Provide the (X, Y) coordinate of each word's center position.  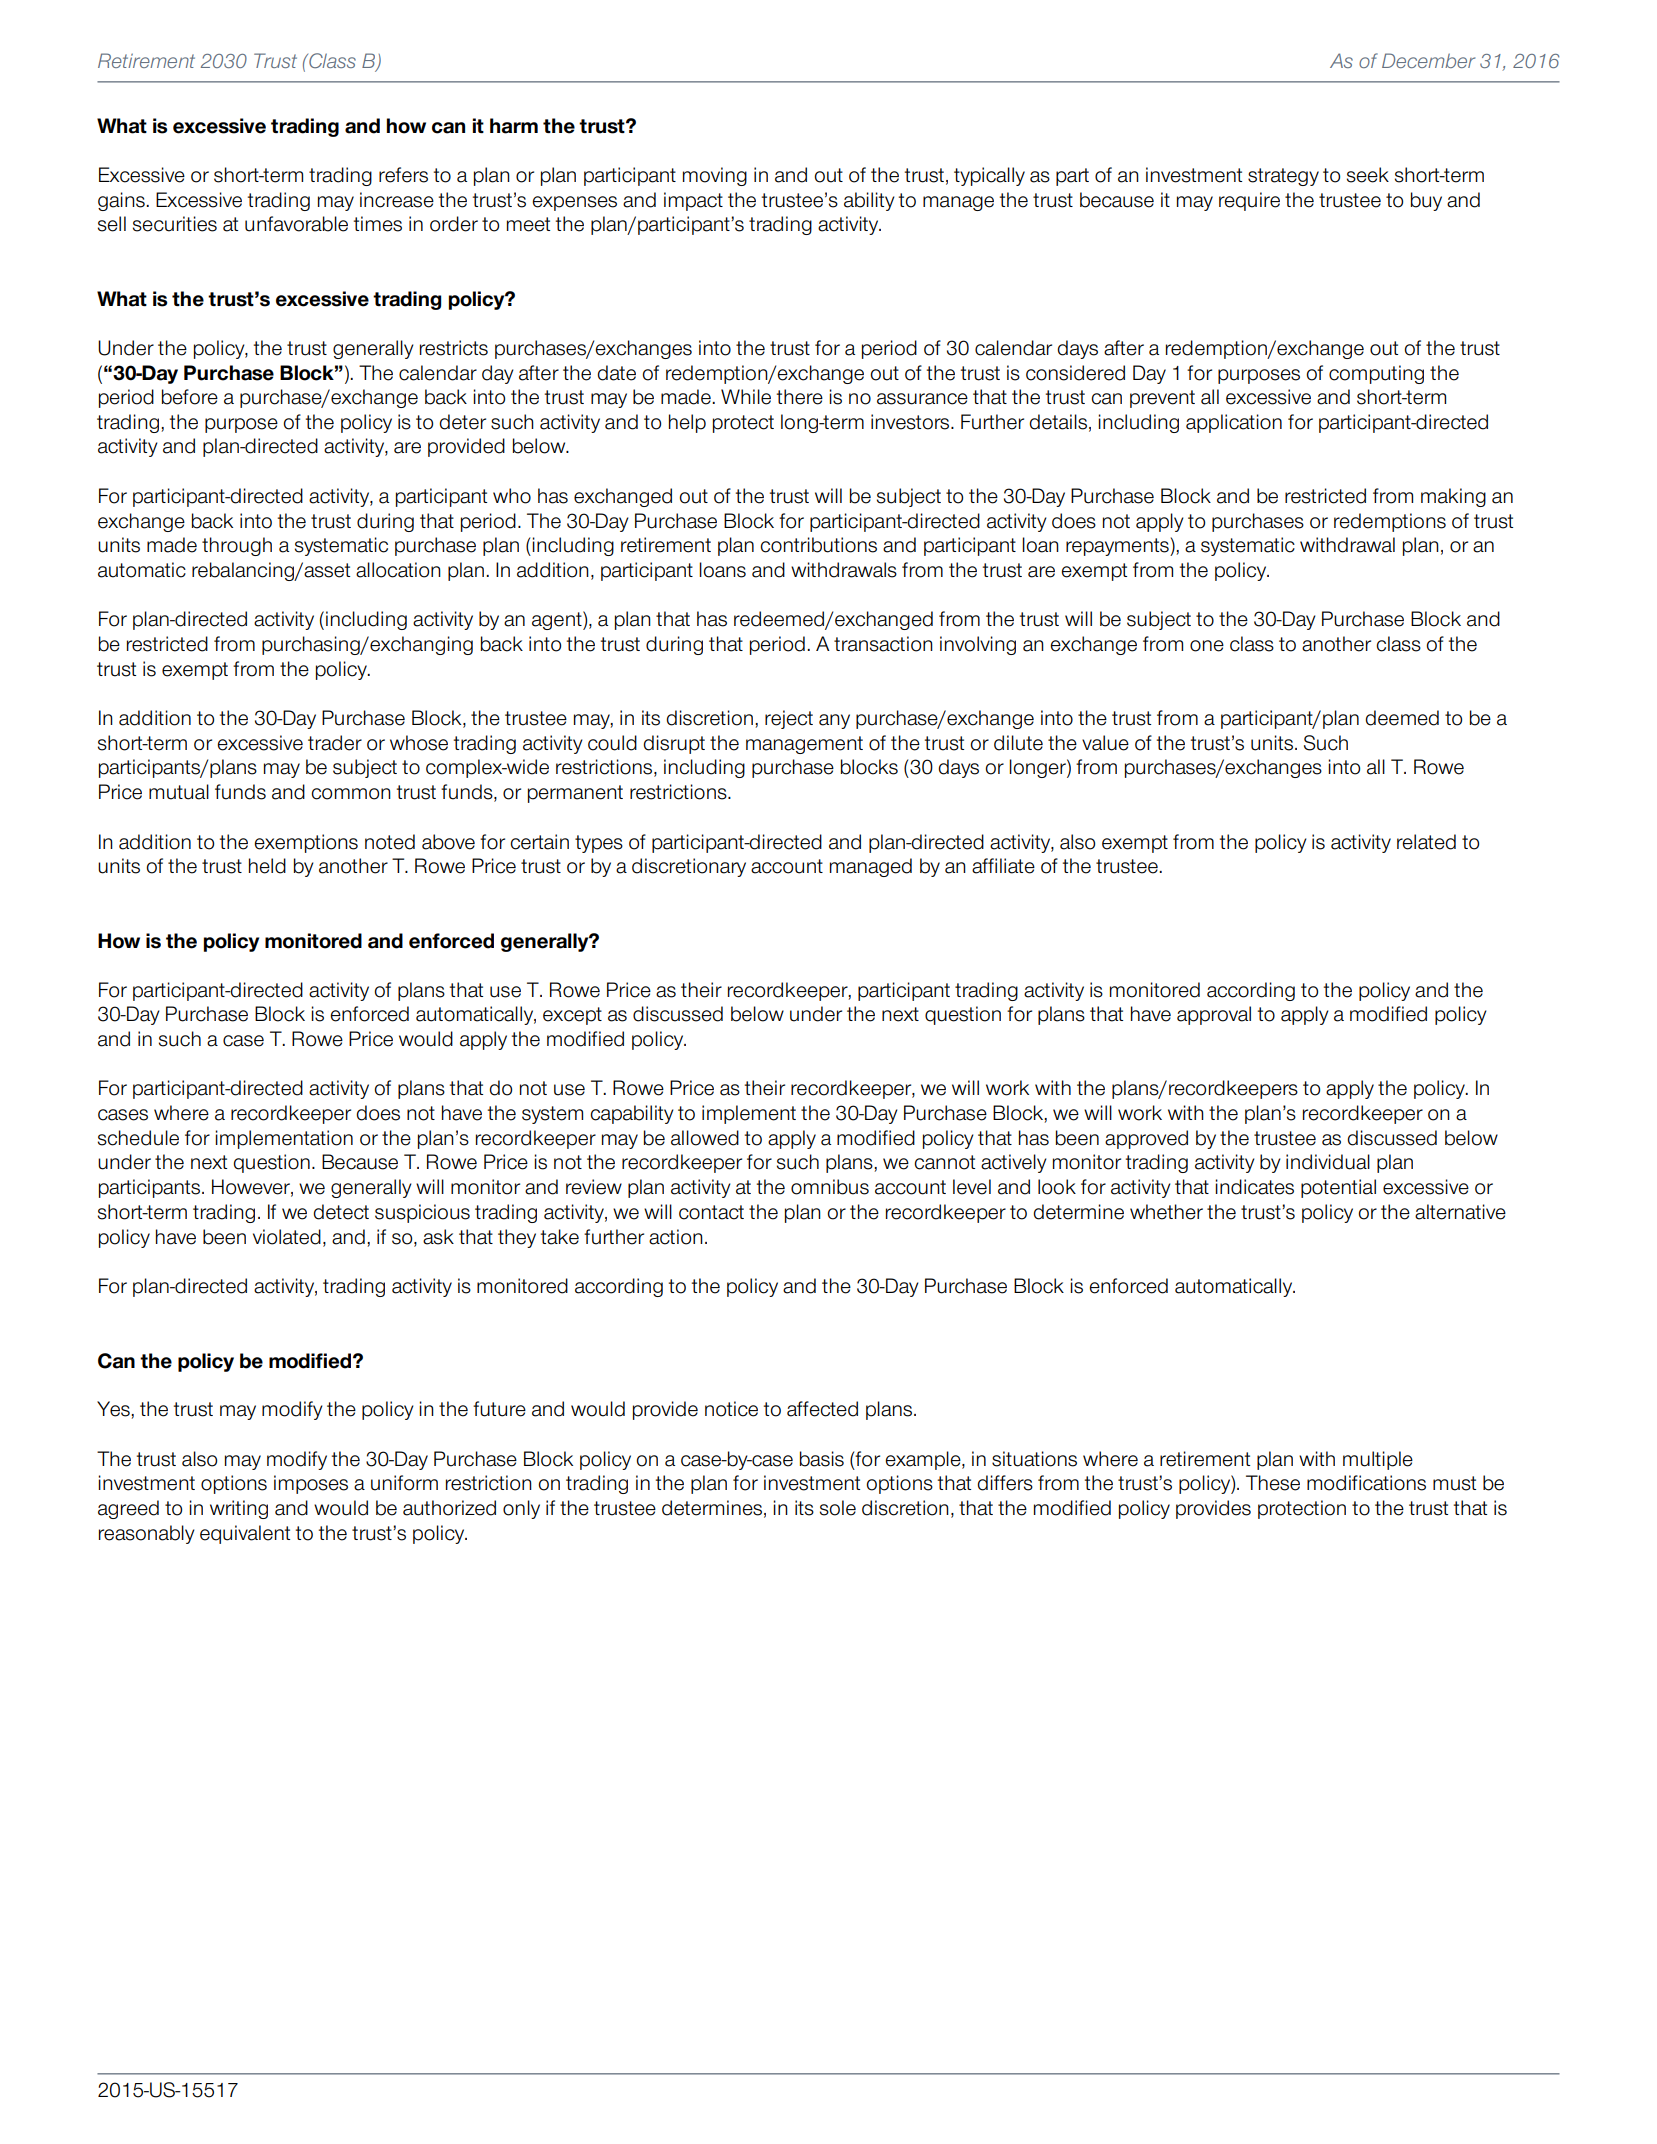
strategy (1283, 177)
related (1426, 842)
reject (789, 719)
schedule (138, 1138)
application (1234, 423)
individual (1328, 1162)
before (190, 397)
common (351, 794)
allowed (705, 1138)
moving (715, 176)
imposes (311, 1484)
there (800, 397)
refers (403, 175)
